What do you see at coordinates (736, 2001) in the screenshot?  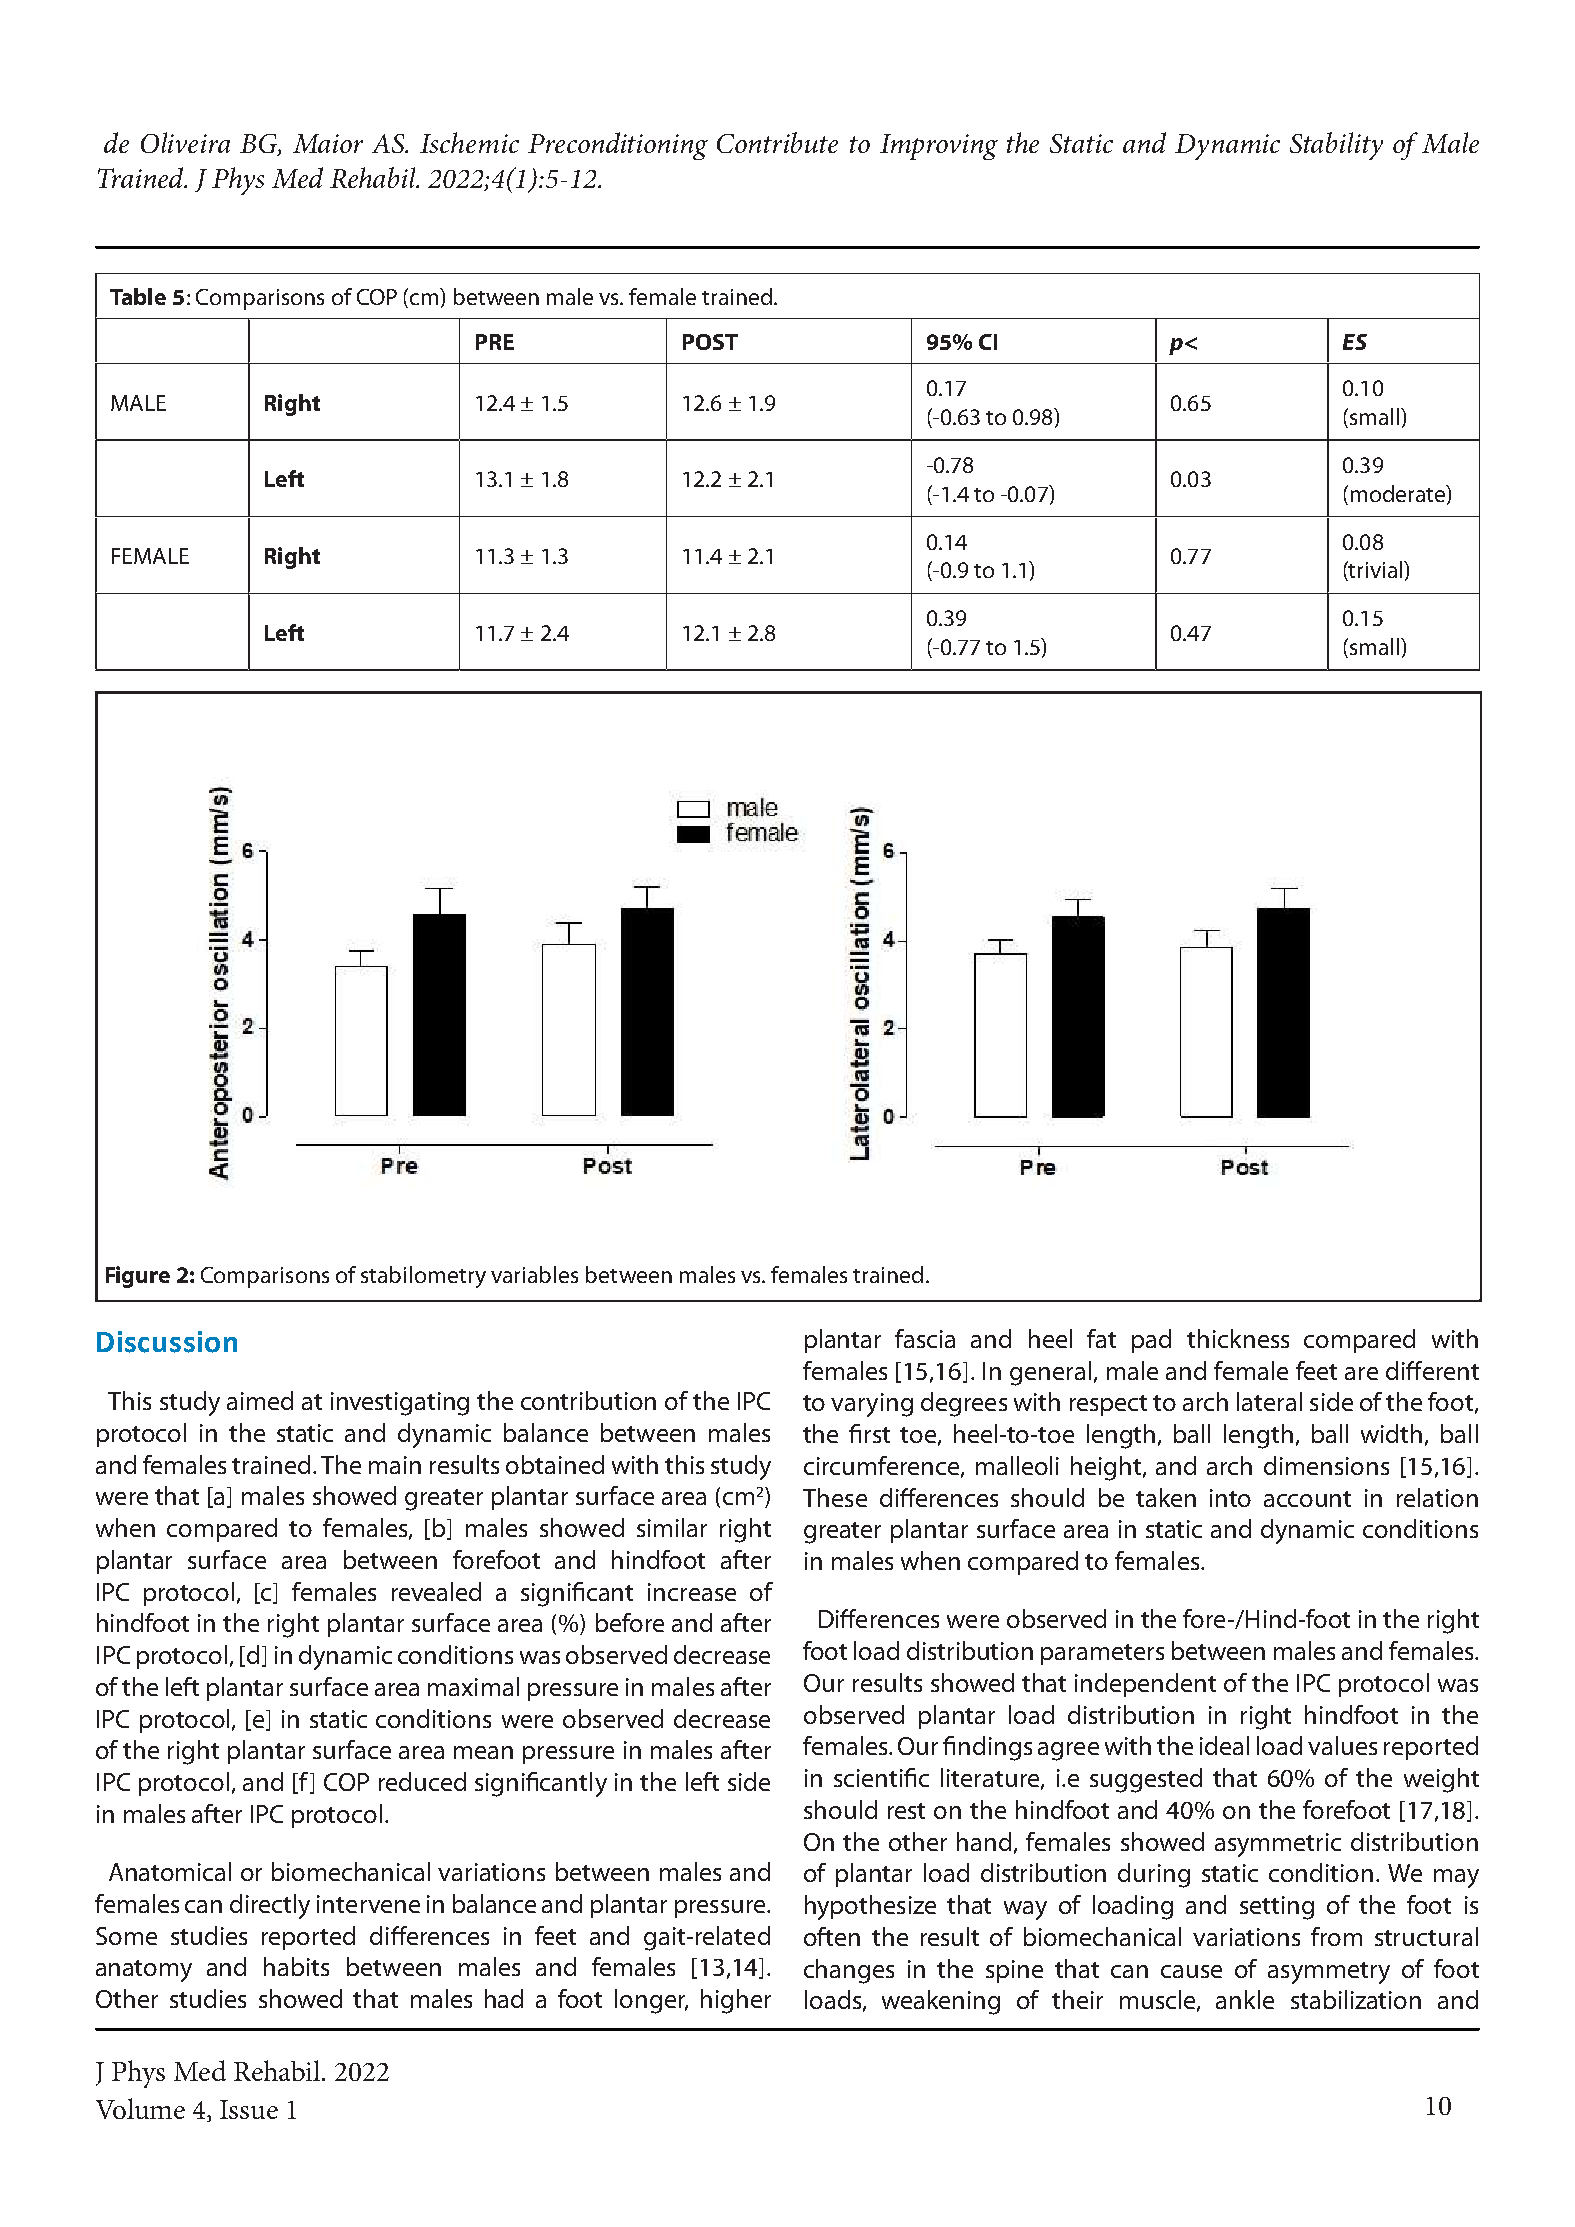 I see `higher` at bounding box center [736, 2001].
